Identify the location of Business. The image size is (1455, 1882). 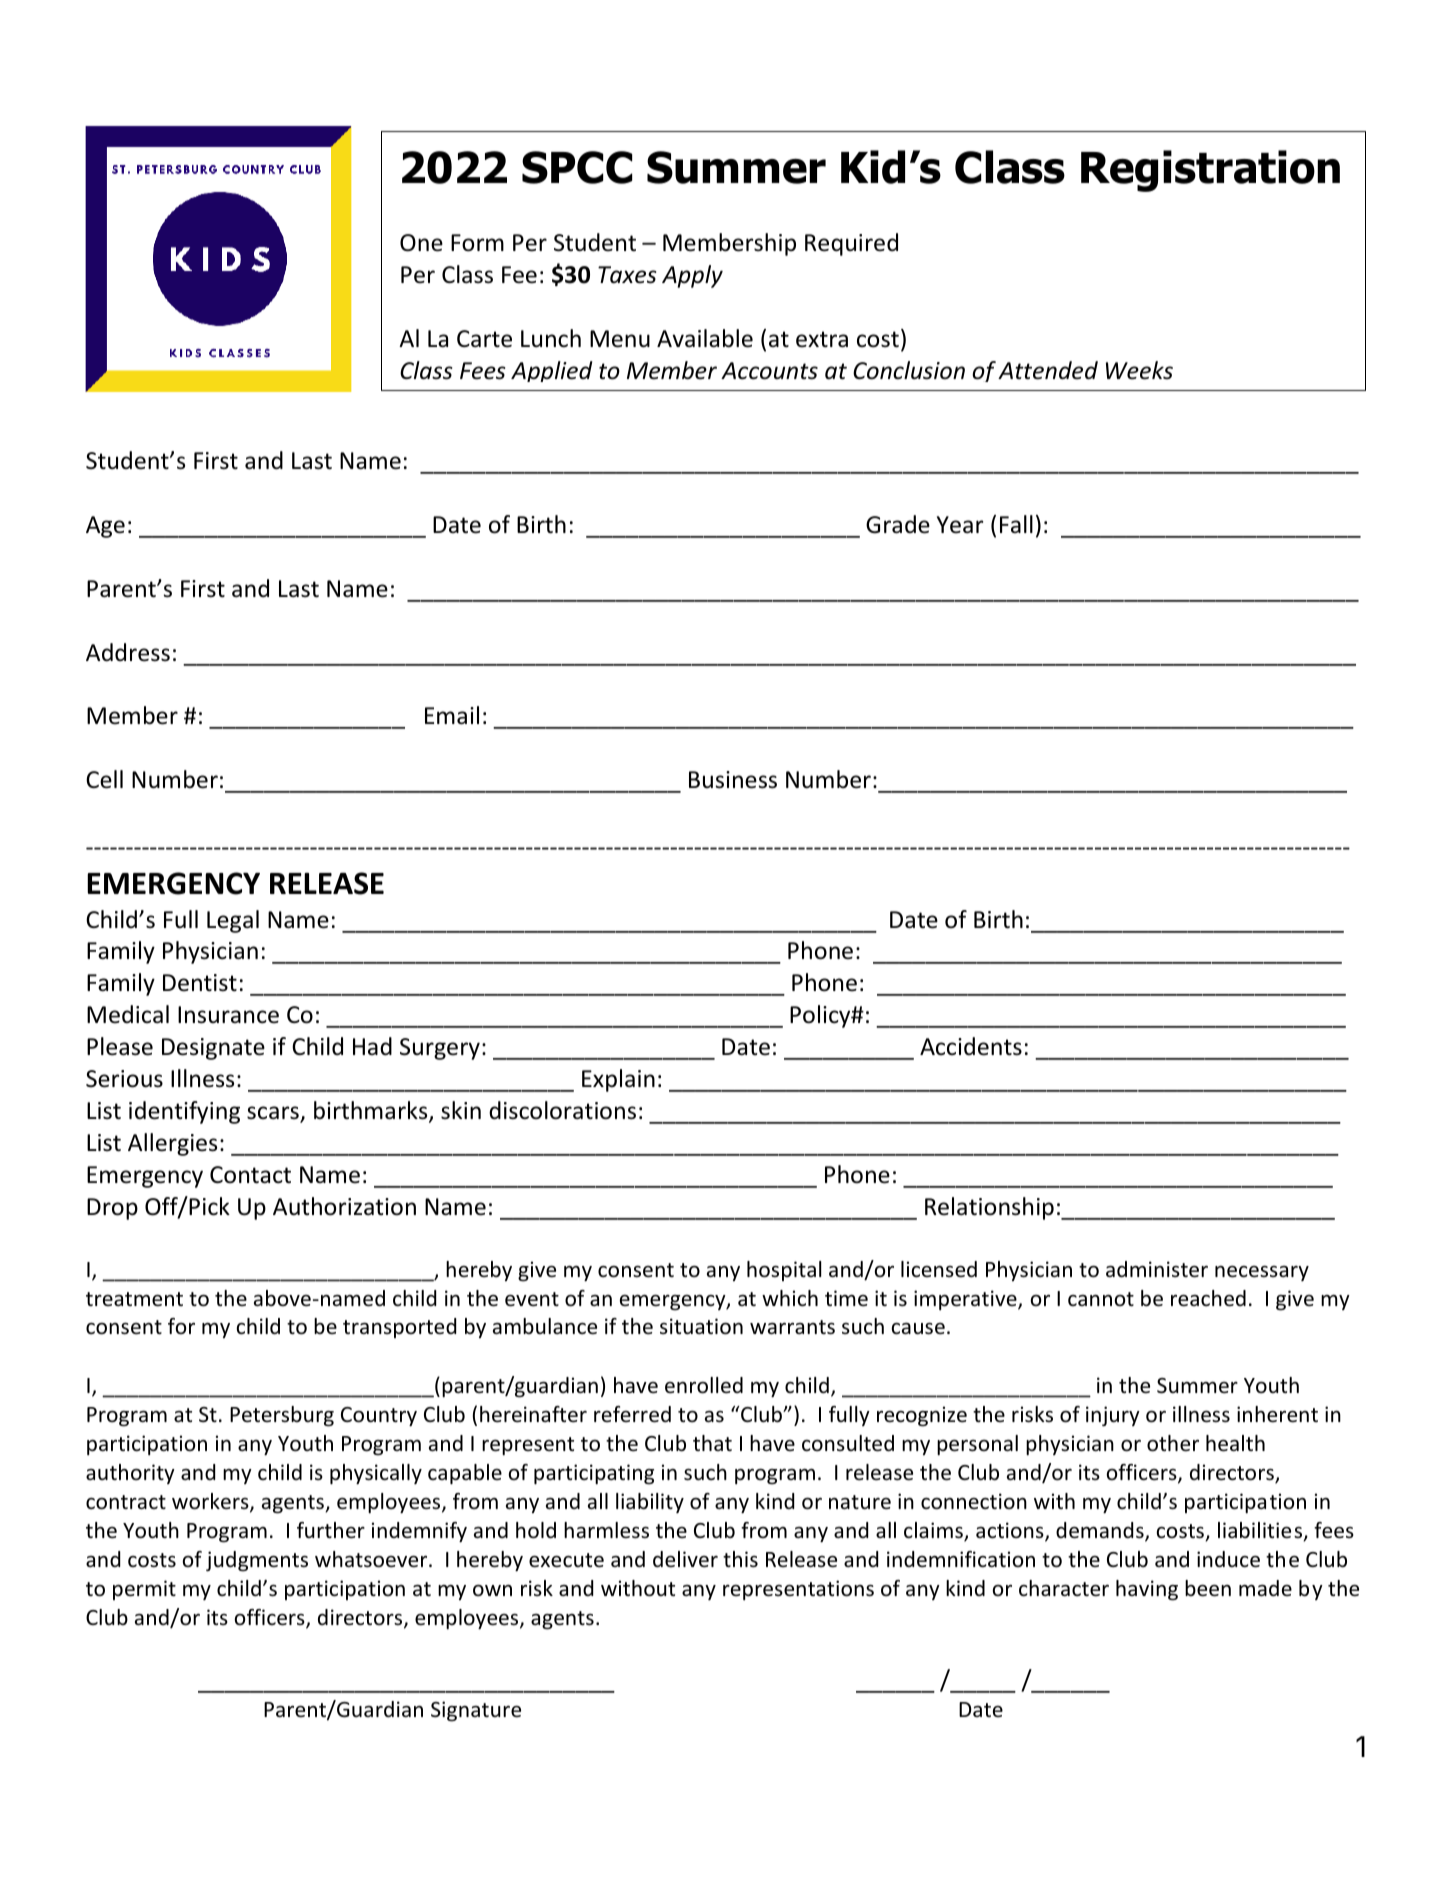
(733, 780).
